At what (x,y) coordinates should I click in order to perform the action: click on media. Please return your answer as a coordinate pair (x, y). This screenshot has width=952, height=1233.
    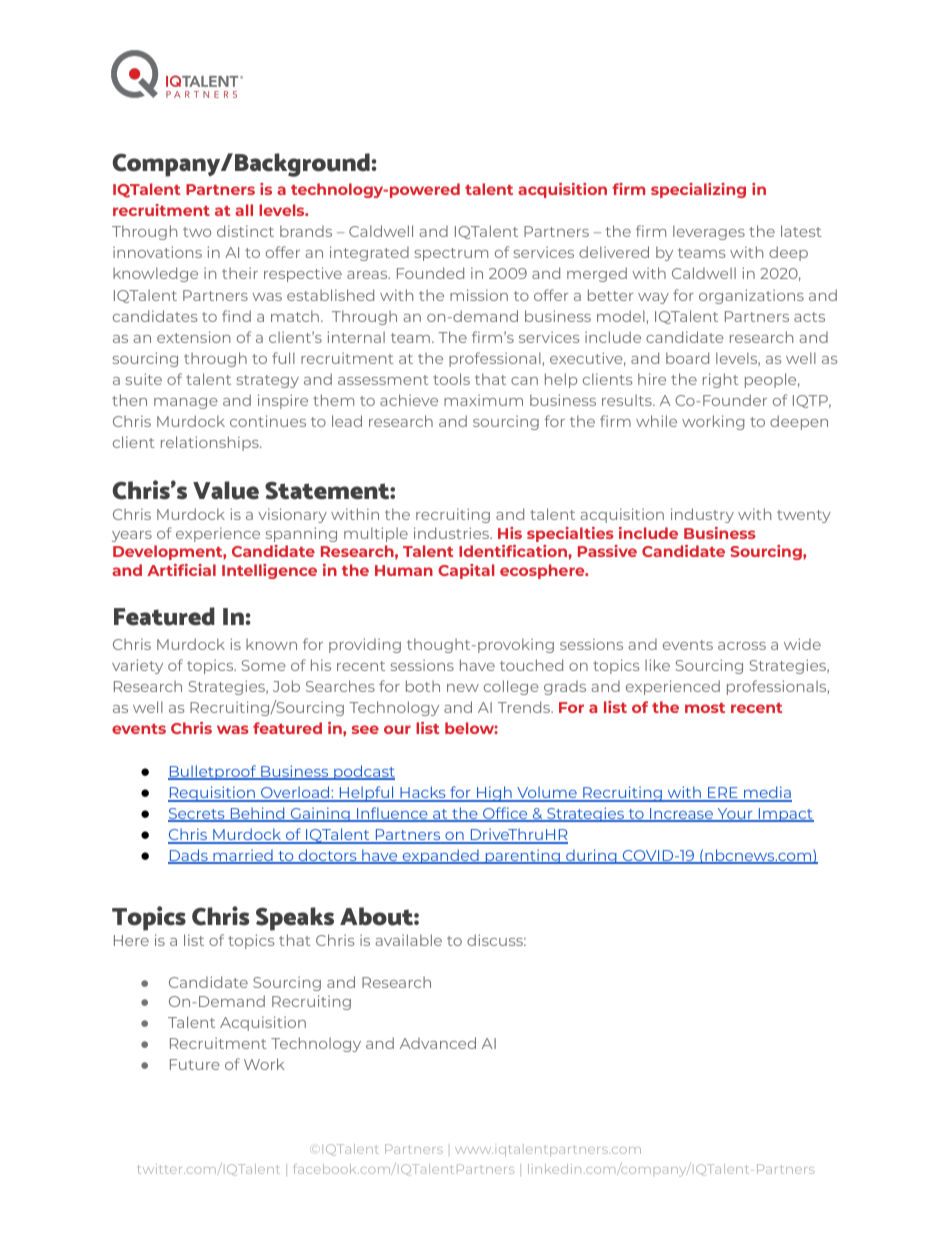
    Looking at the image, I should click on (767, 793).
